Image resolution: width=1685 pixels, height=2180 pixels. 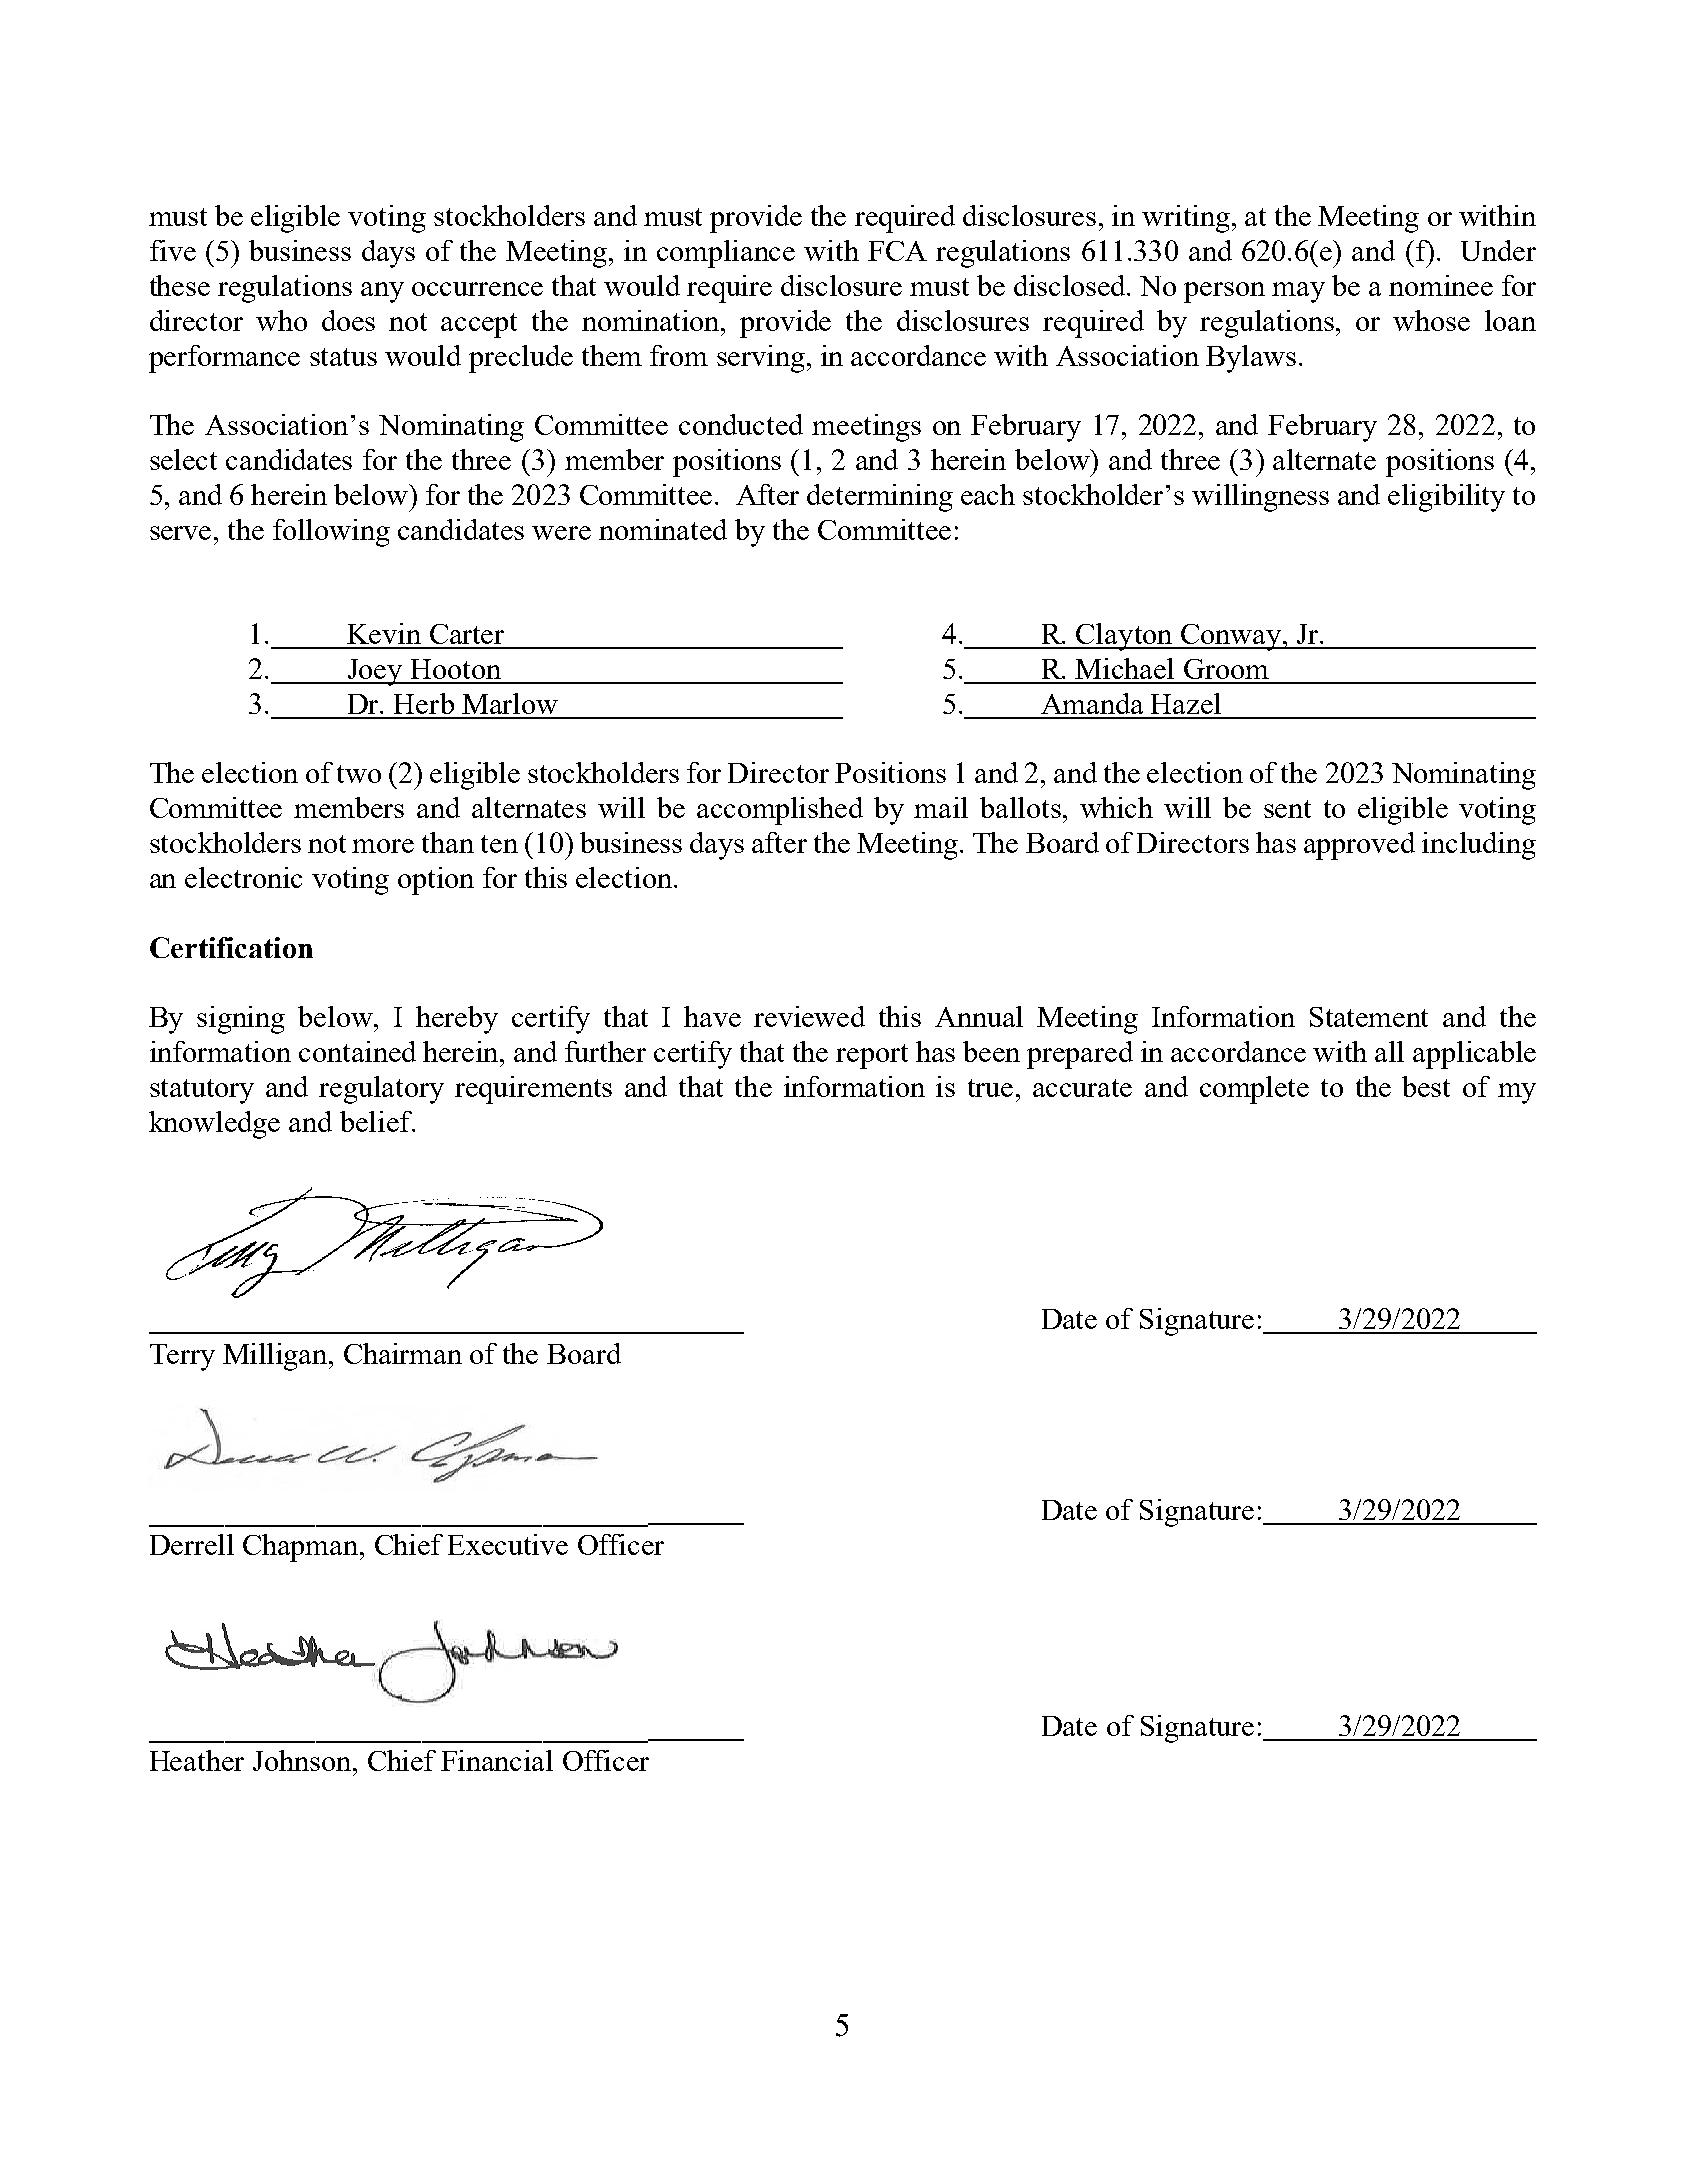 I want to click on signing, so click(x=241, y=1020).
